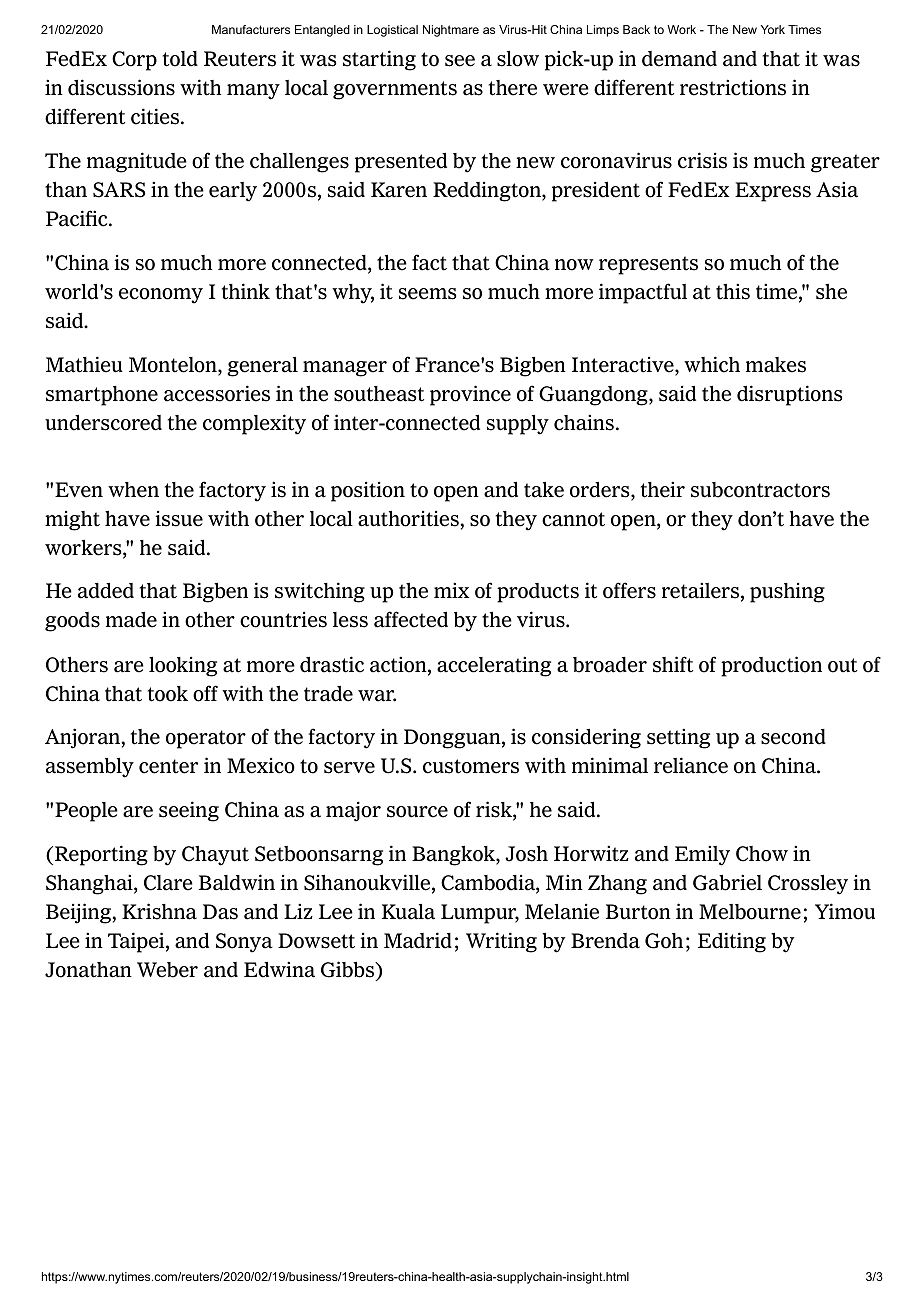 The image size is (924, 1308). Describe the element at coordinates (399, 190) in the screenshot. I see `Karen` at that location.
